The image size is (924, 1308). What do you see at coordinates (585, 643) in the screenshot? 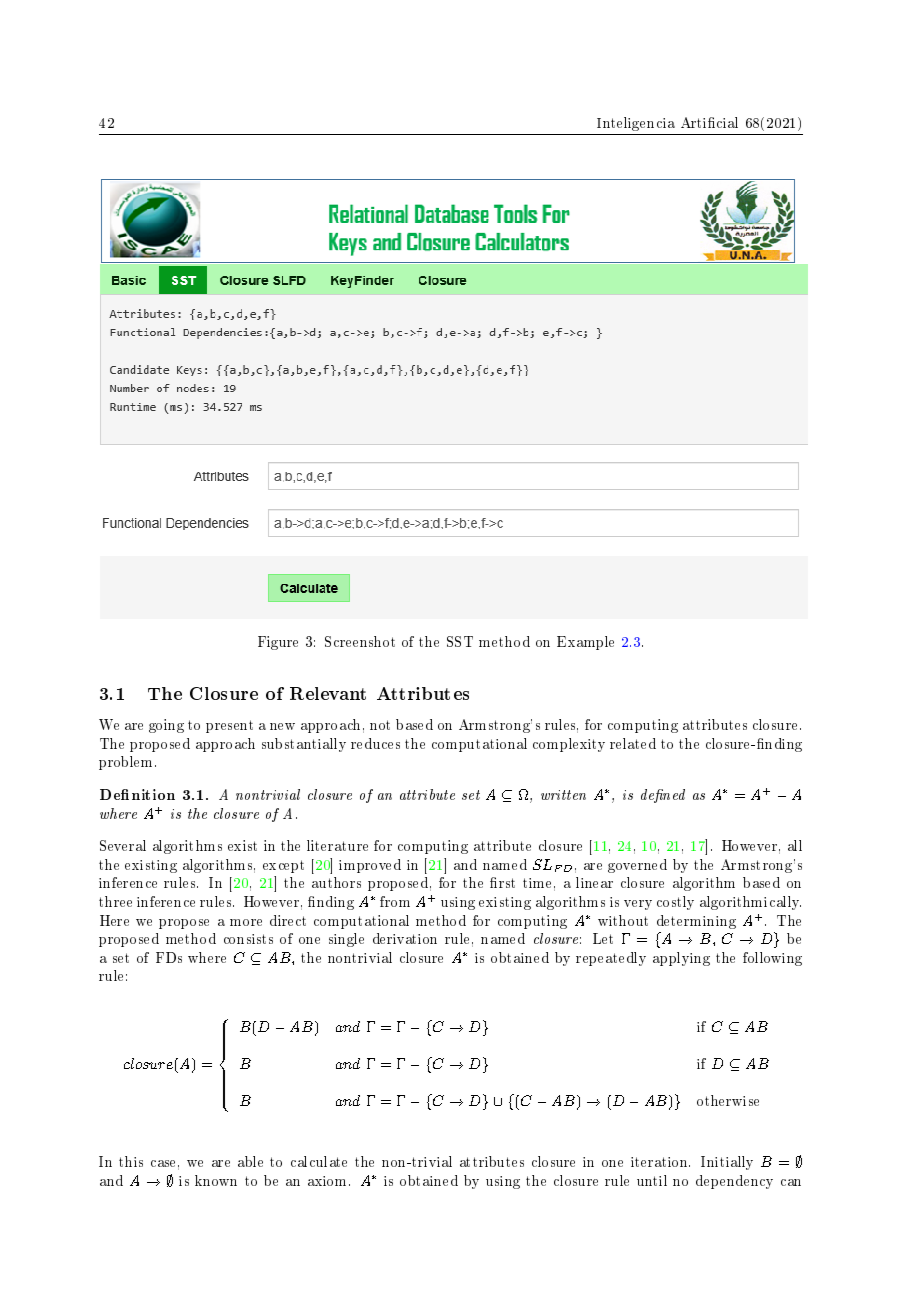
I see `Example` at bounding box center [585, 643].
